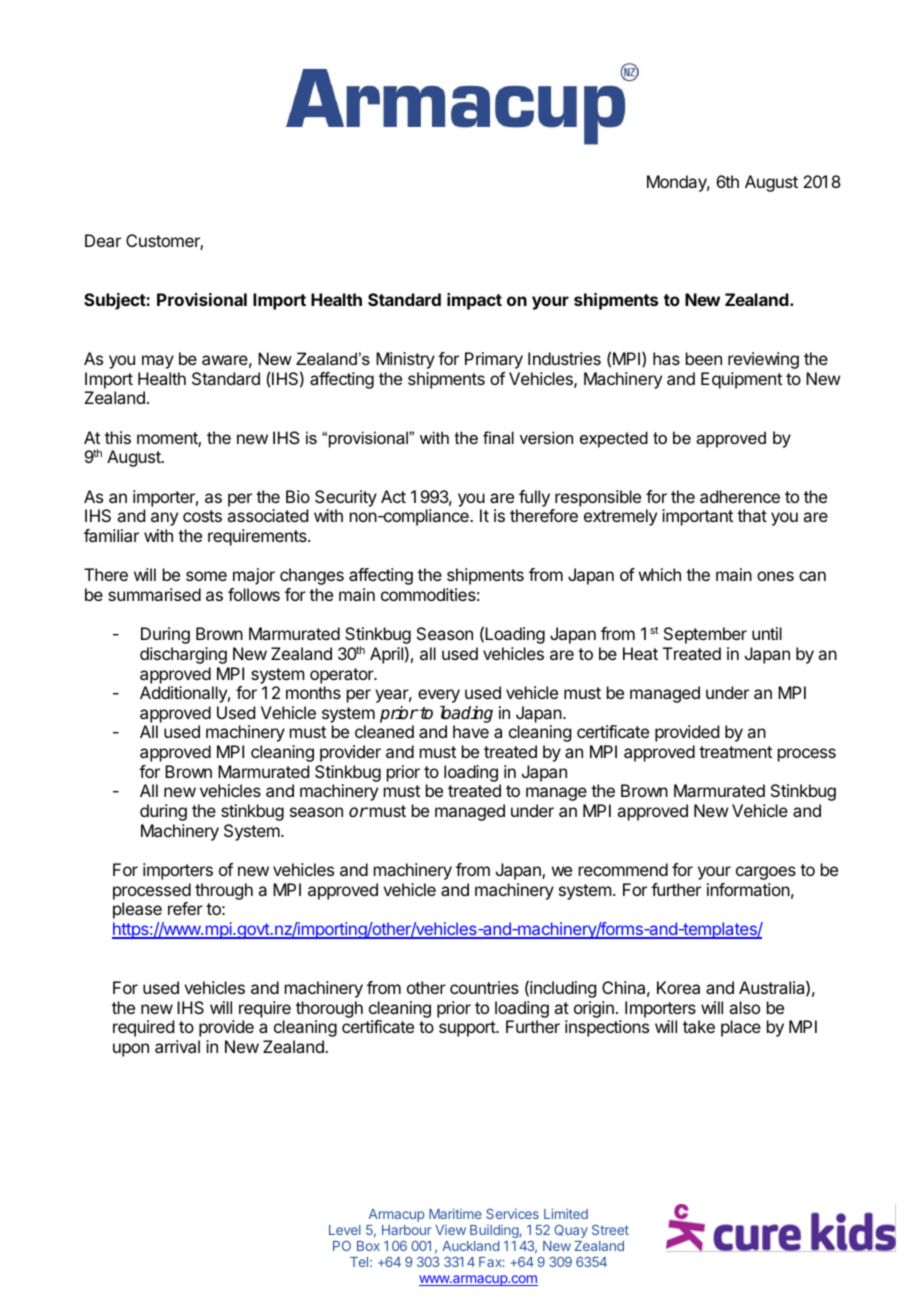 The width and height of the document is (924, 1308). I want to click on costs, so click(202, 516).
